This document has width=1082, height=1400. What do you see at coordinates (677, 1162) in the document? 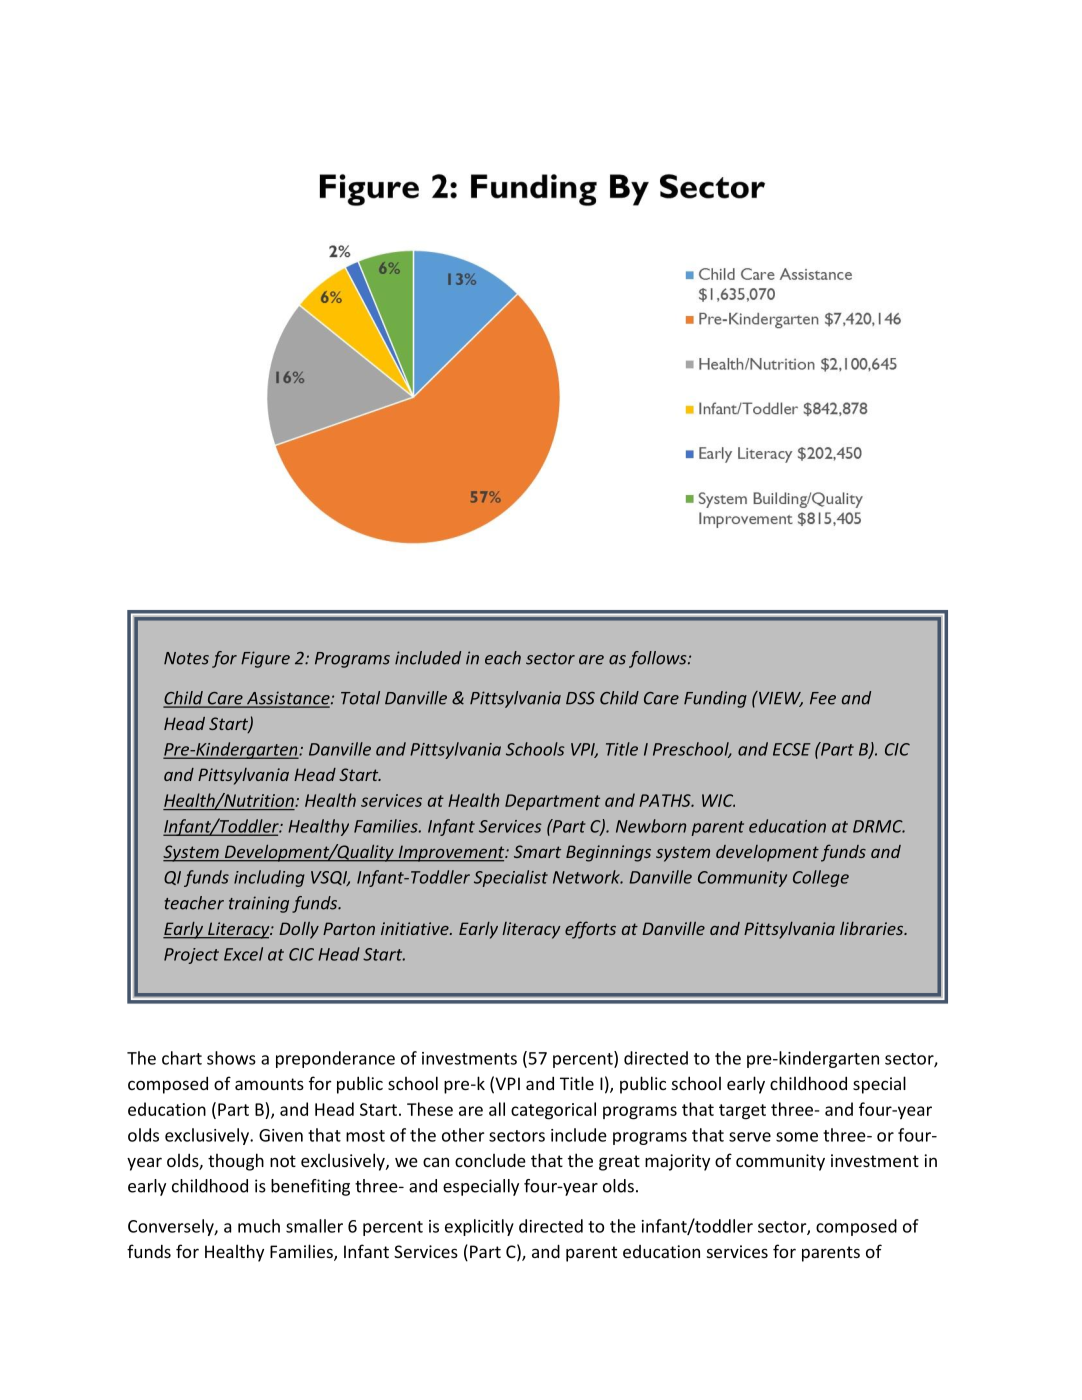
I see `majority` at bounding box center [677, 1162].
